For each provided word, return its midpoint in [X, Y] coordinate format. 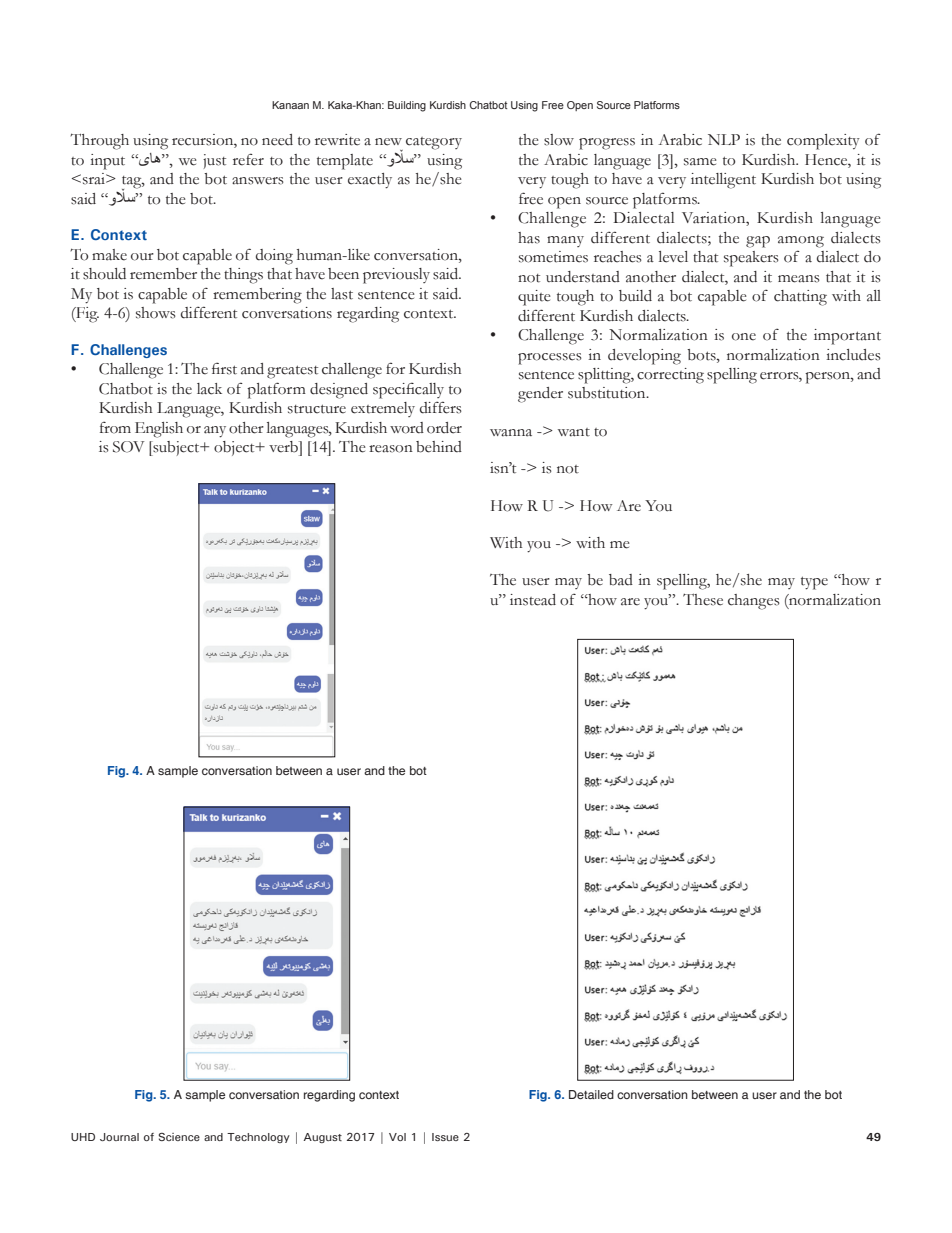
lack [209, 389]
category [434, 143]
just [214, 161]
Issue [445, 1137]
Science [179, 1137]
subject [176, 448]
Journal [119, 1137]
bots [702, 355]
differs [441, 407]
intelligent [723, 181]
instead [533, 600]
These [703, 600]
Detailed [591, 1094]
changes [754, 602]
